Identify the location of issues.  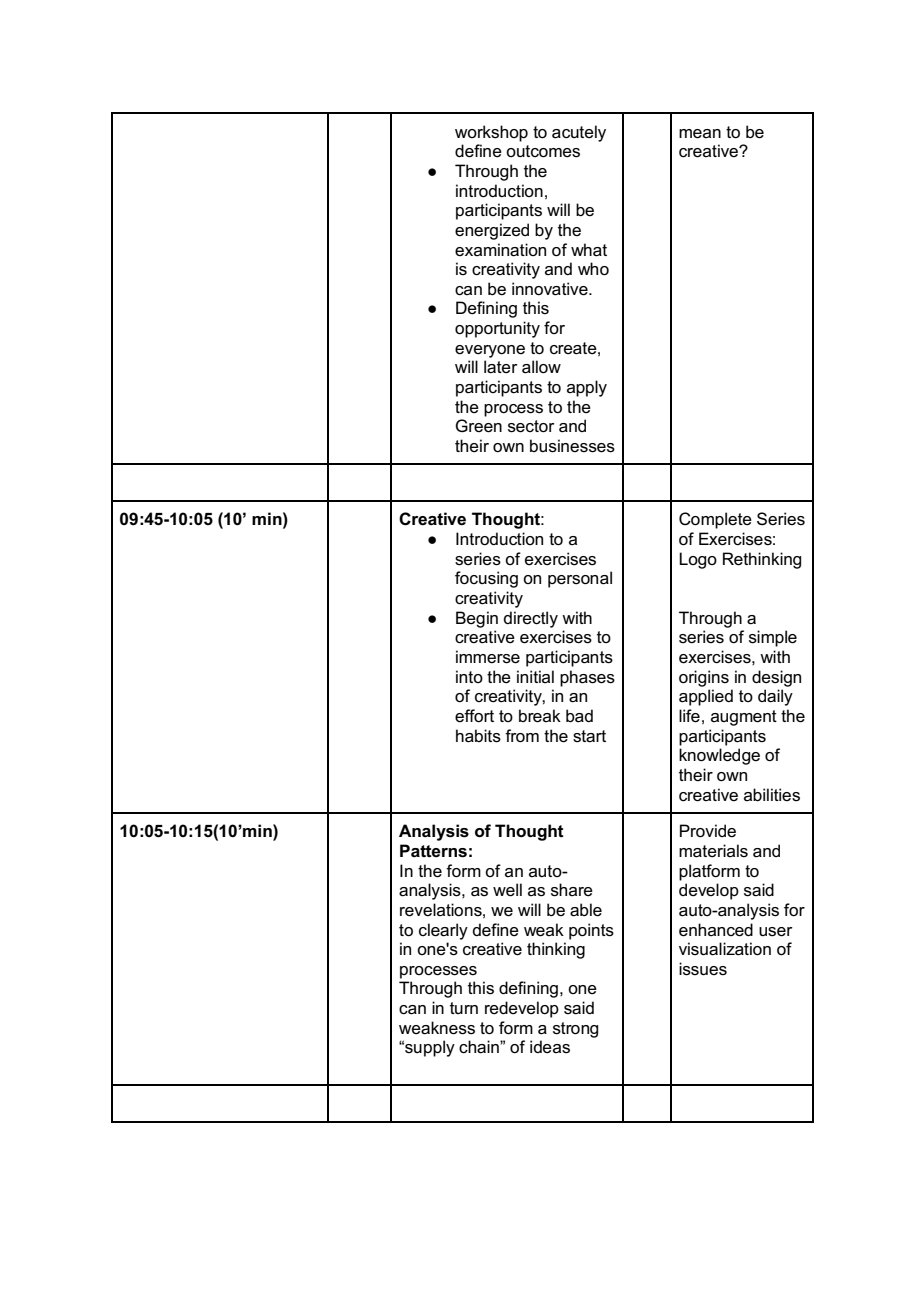
(703, 969).
